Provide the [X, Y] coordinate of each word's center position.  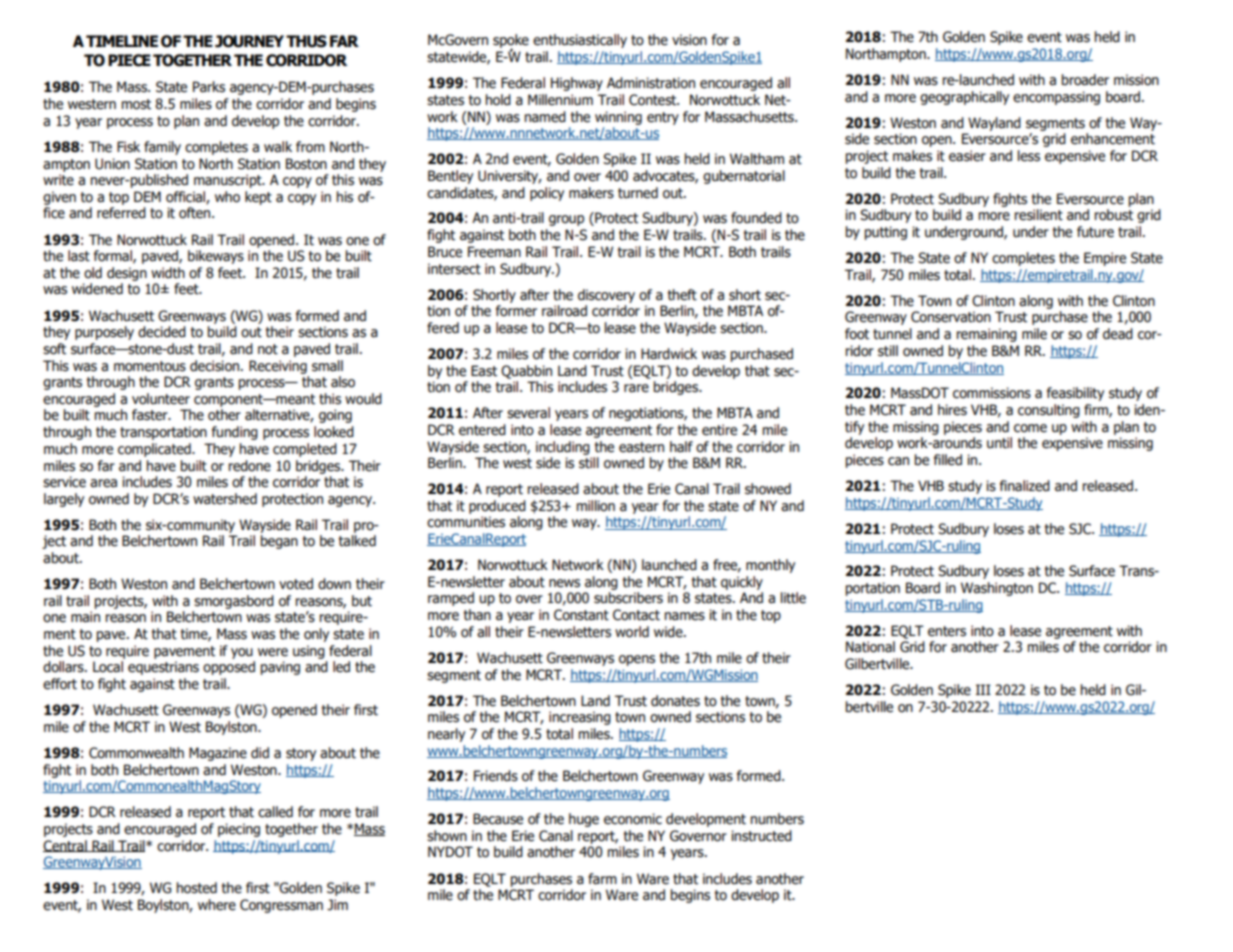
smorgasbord [234, 602]
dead [1118, 334]
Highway [577, 84]
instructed [761, 836]
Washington [997, 589]
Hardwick [669, 354]
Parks [209, 87]
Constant [581, 615]
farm [602, 879]
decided [162, 332]
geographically [964, 98]
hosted [197, 888]
